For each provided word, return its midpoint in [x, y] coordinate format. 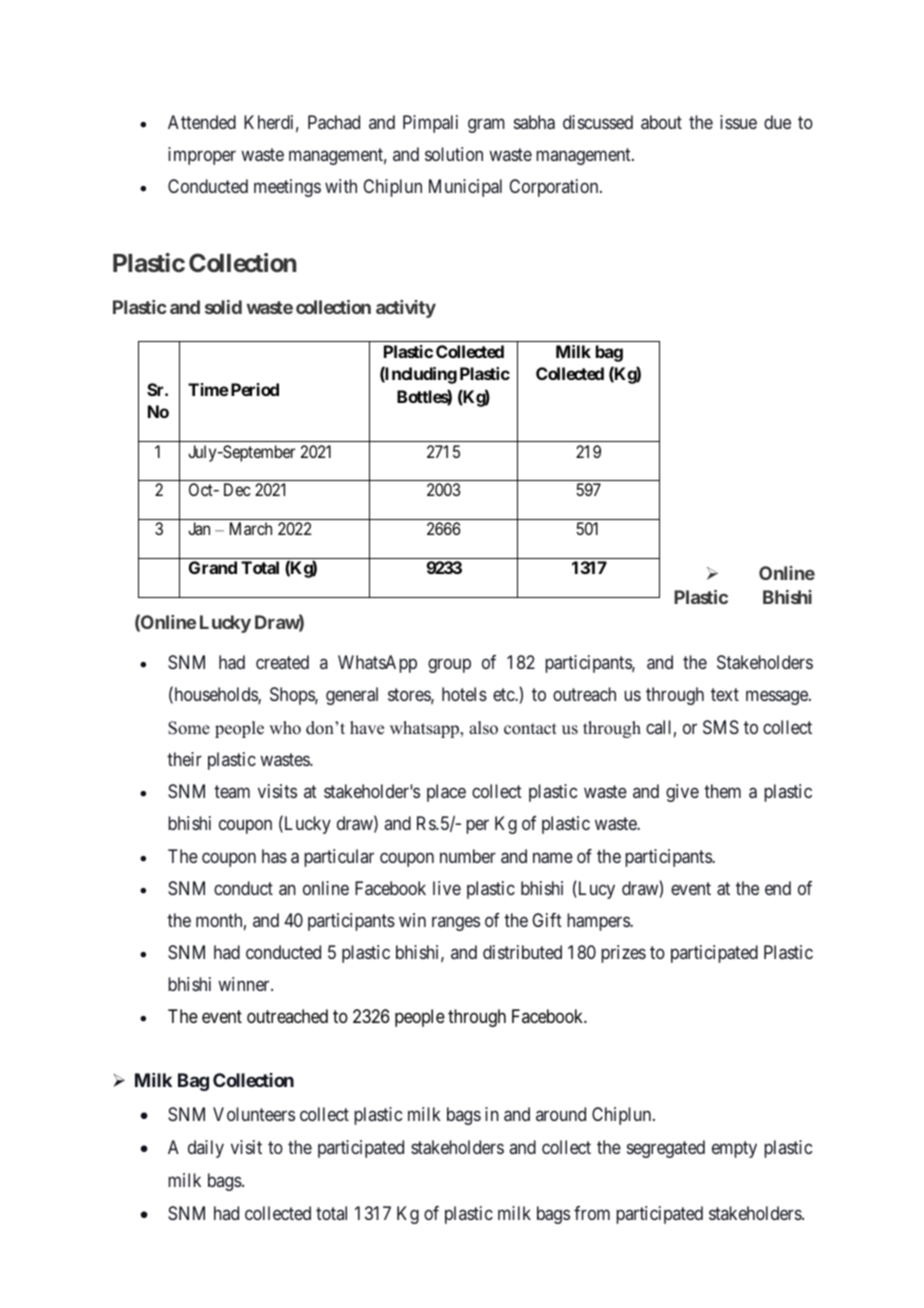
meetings [287, 188]
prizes [623, 954]
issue [738, 122]
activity [406, 309]
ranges [456, 923]
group [449, 666]
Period [253, 389]
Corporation [555, 188]
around [561, 1114]
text [725, 695]
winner [245, 984]
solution [454, 154]
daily [206, 1149]
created [282, 662]
